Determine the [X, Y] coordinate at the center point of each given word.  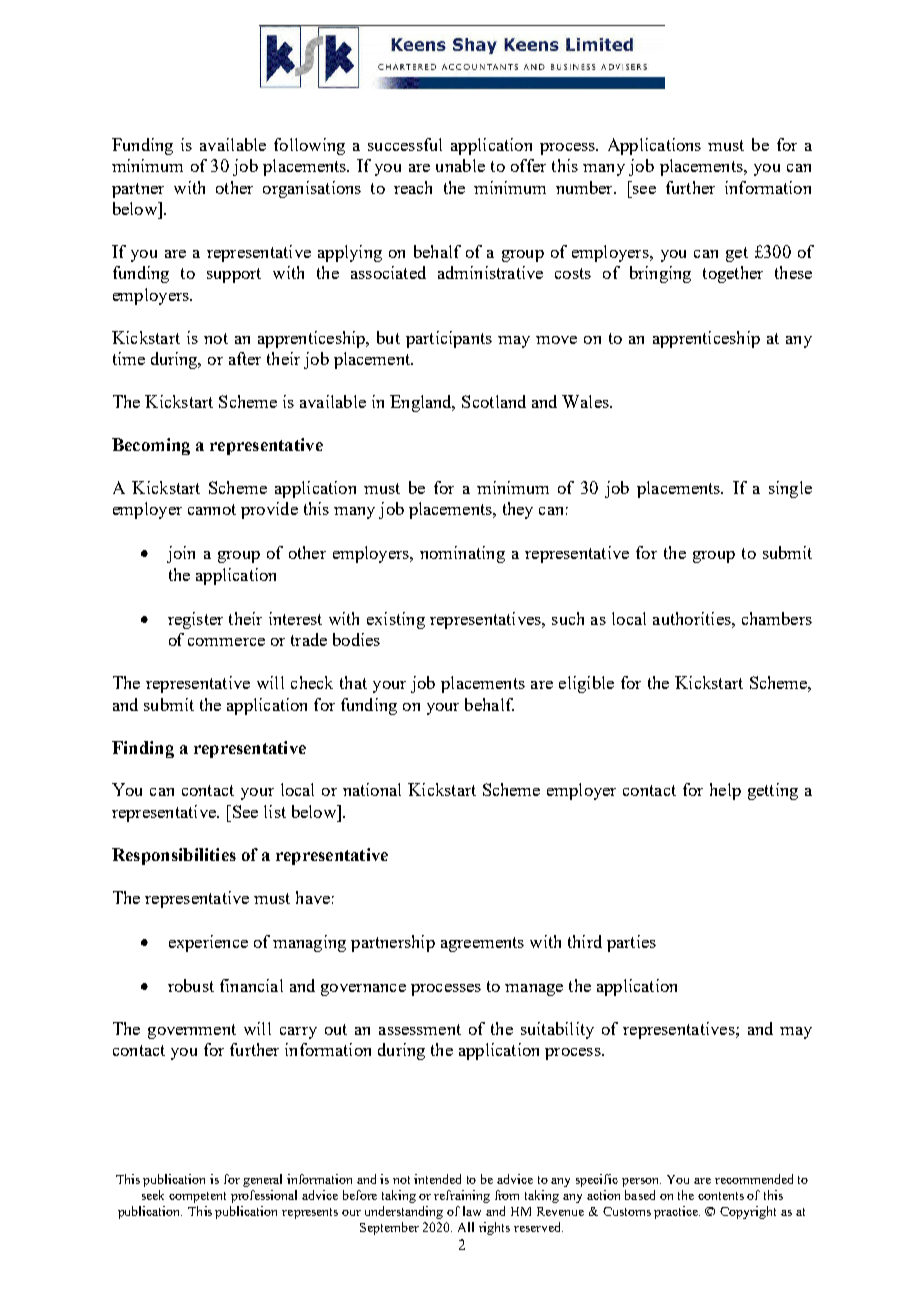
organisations [312, 189]
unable [460, 165]
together [733, 274]
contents [721, 1196]
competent [197, 1197]
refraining [462, 1196]
